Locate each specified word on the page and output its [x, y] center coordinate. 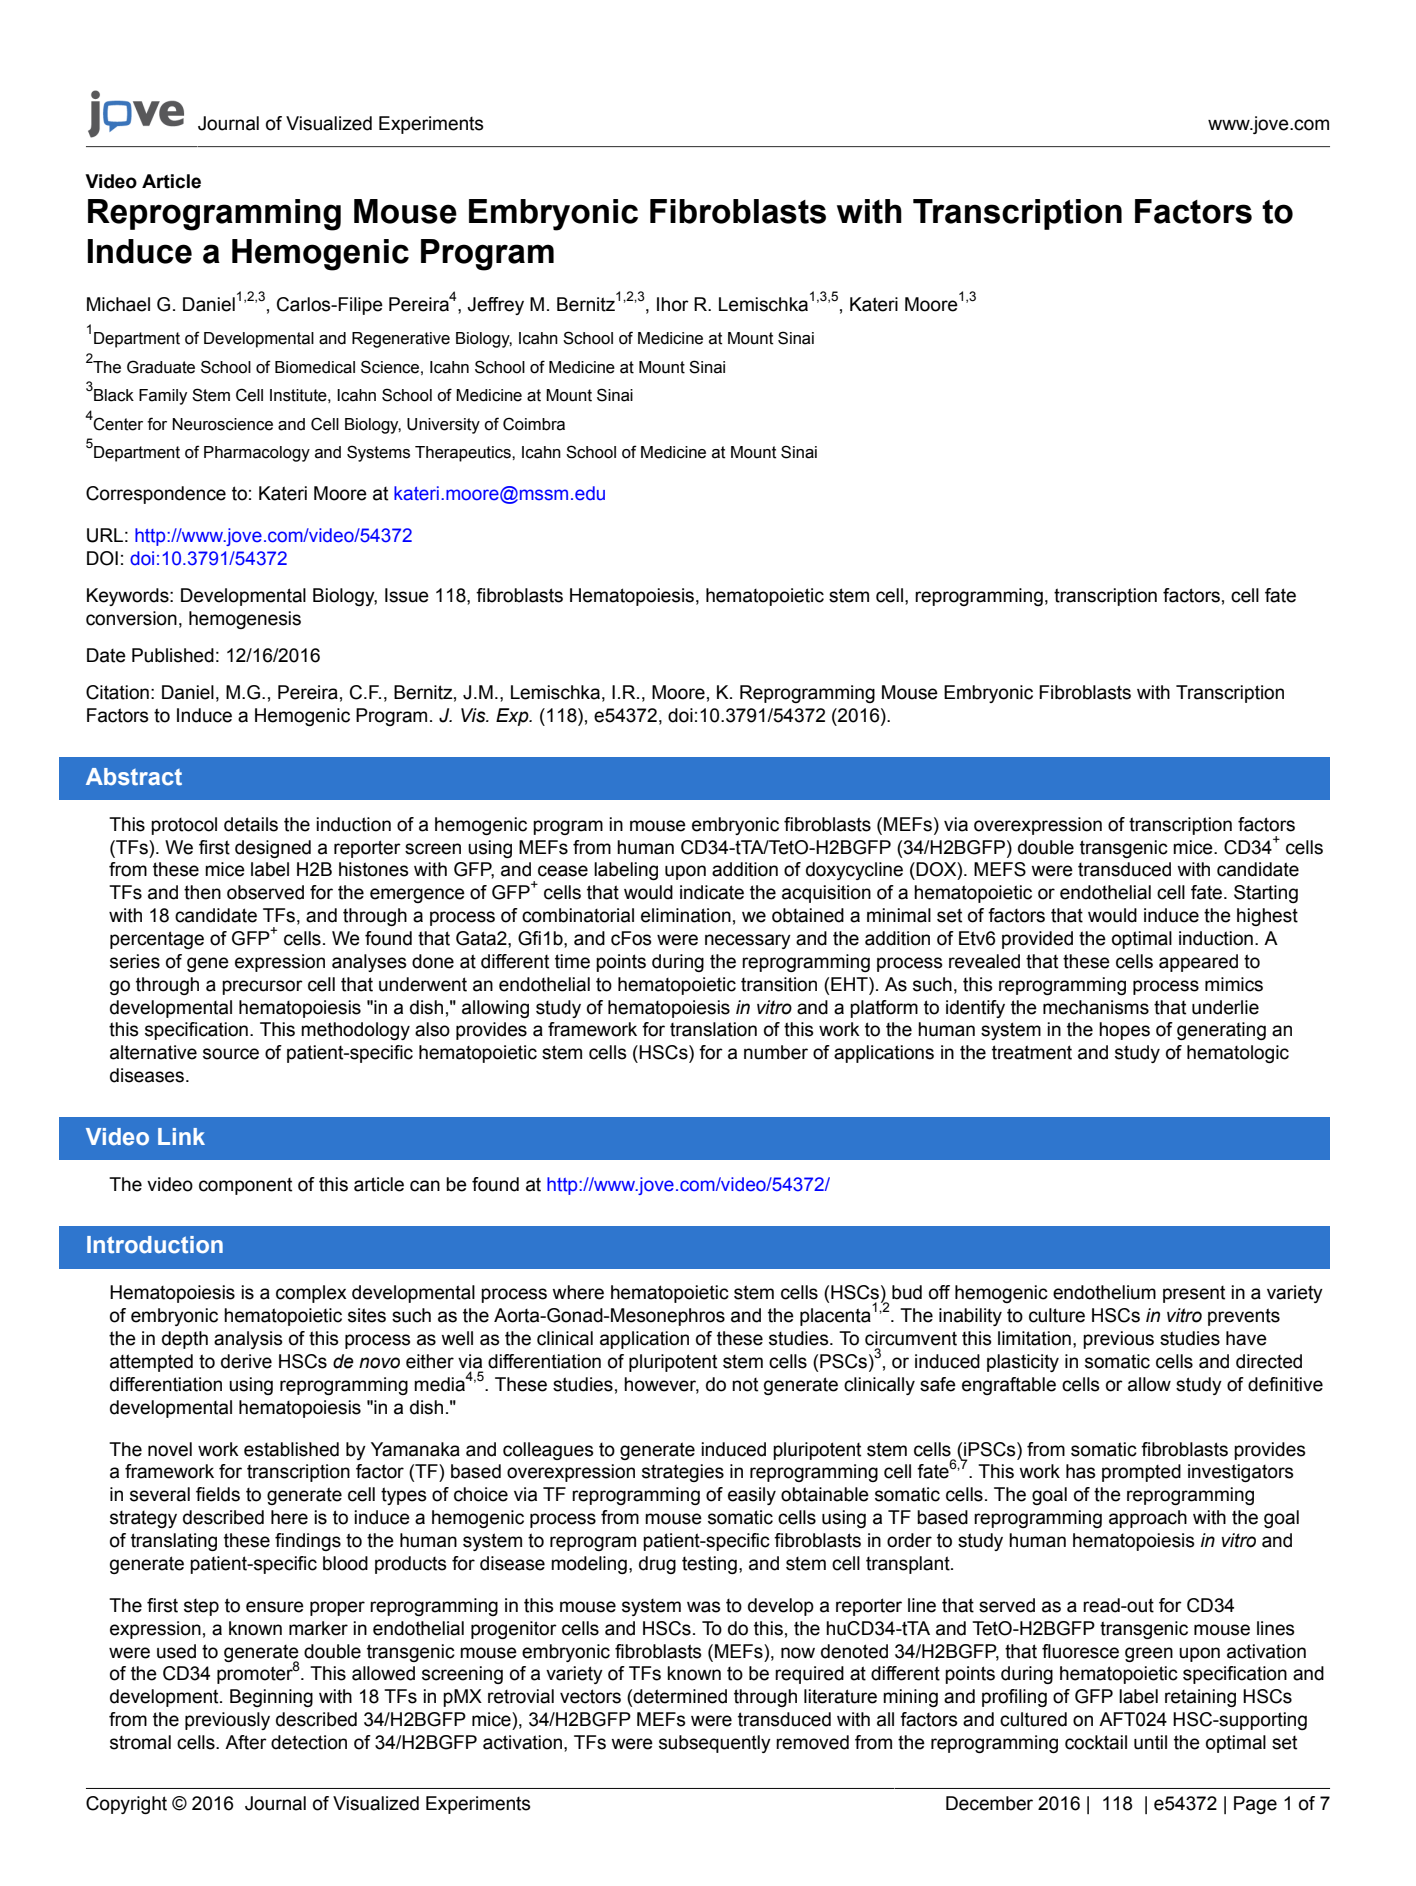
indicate [712, 892]
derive [246, 1361]
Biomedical [315, 367]
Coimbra [534, 424]
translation [713, 1029]
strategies [683, 1473]
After [246, 1742]
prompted [1141, 1473]
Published [173, 655]
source [231, 1054]
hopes [1124, 1031]
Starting [1266, 894]
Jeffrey [495, 306]
